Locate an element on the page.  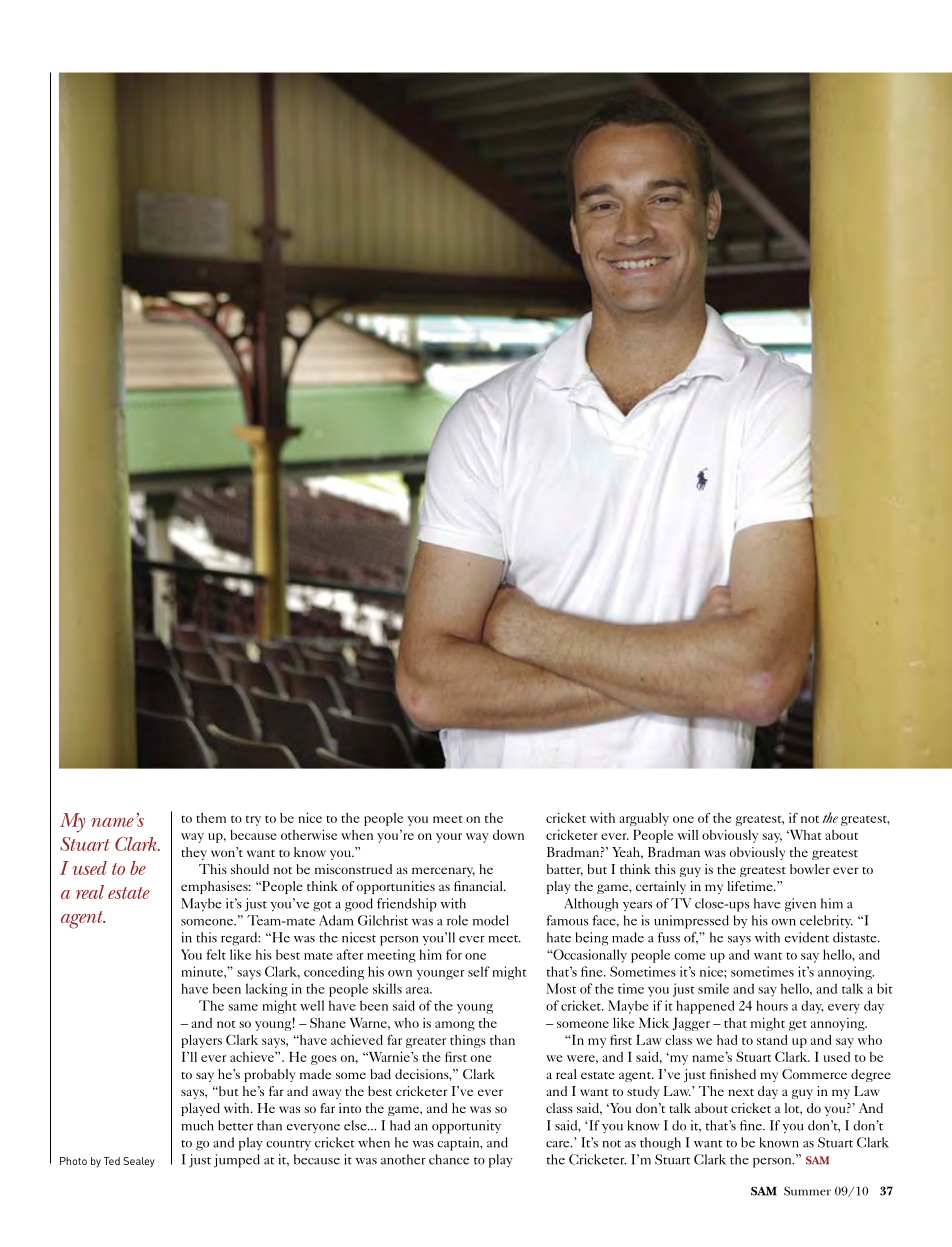
hours is located at coordinates (772, 1005).
